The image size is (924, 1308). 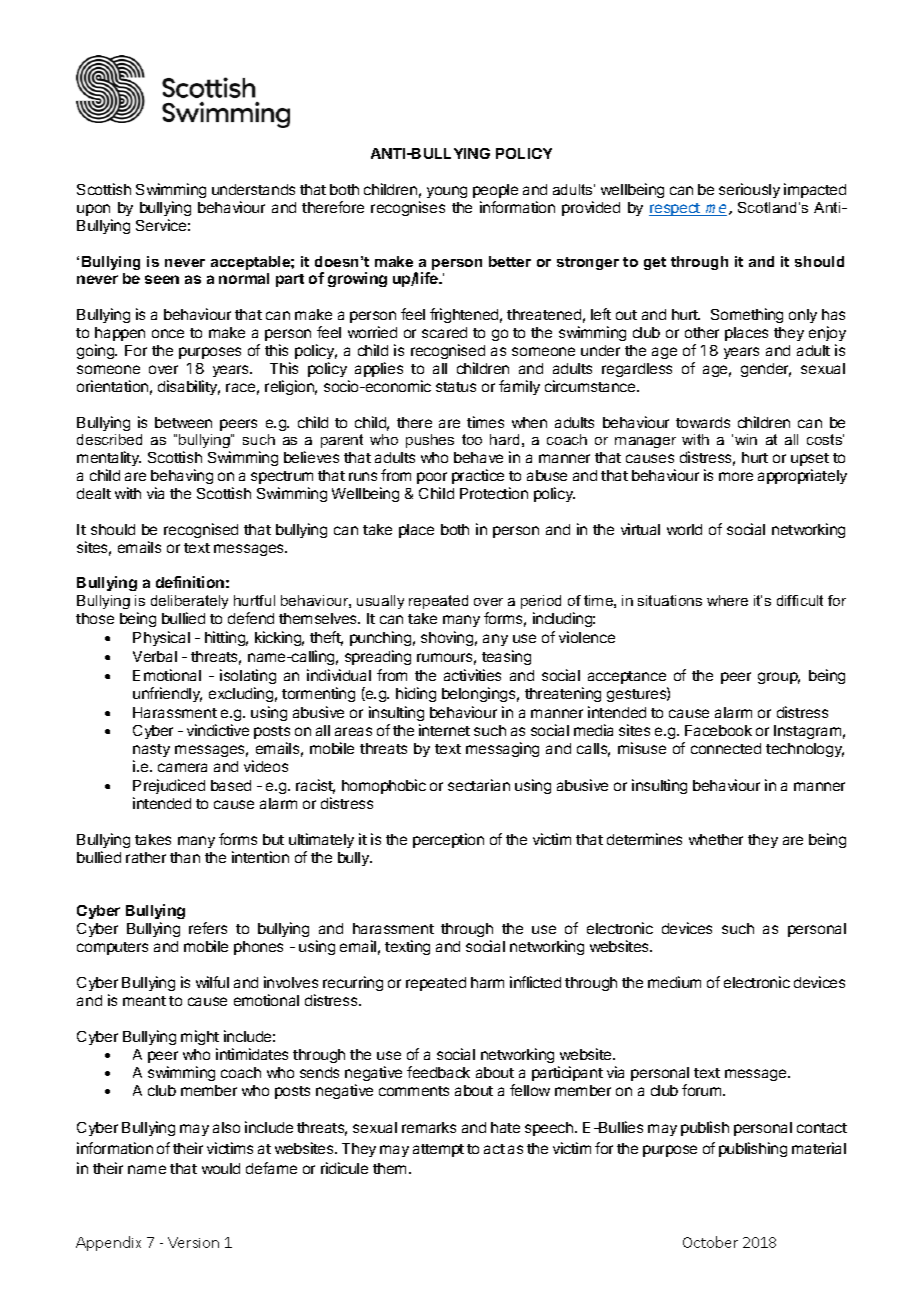 What do you see at coordinates (684, 529) in the document?
I see `world` at bounding box center [684, 529].
